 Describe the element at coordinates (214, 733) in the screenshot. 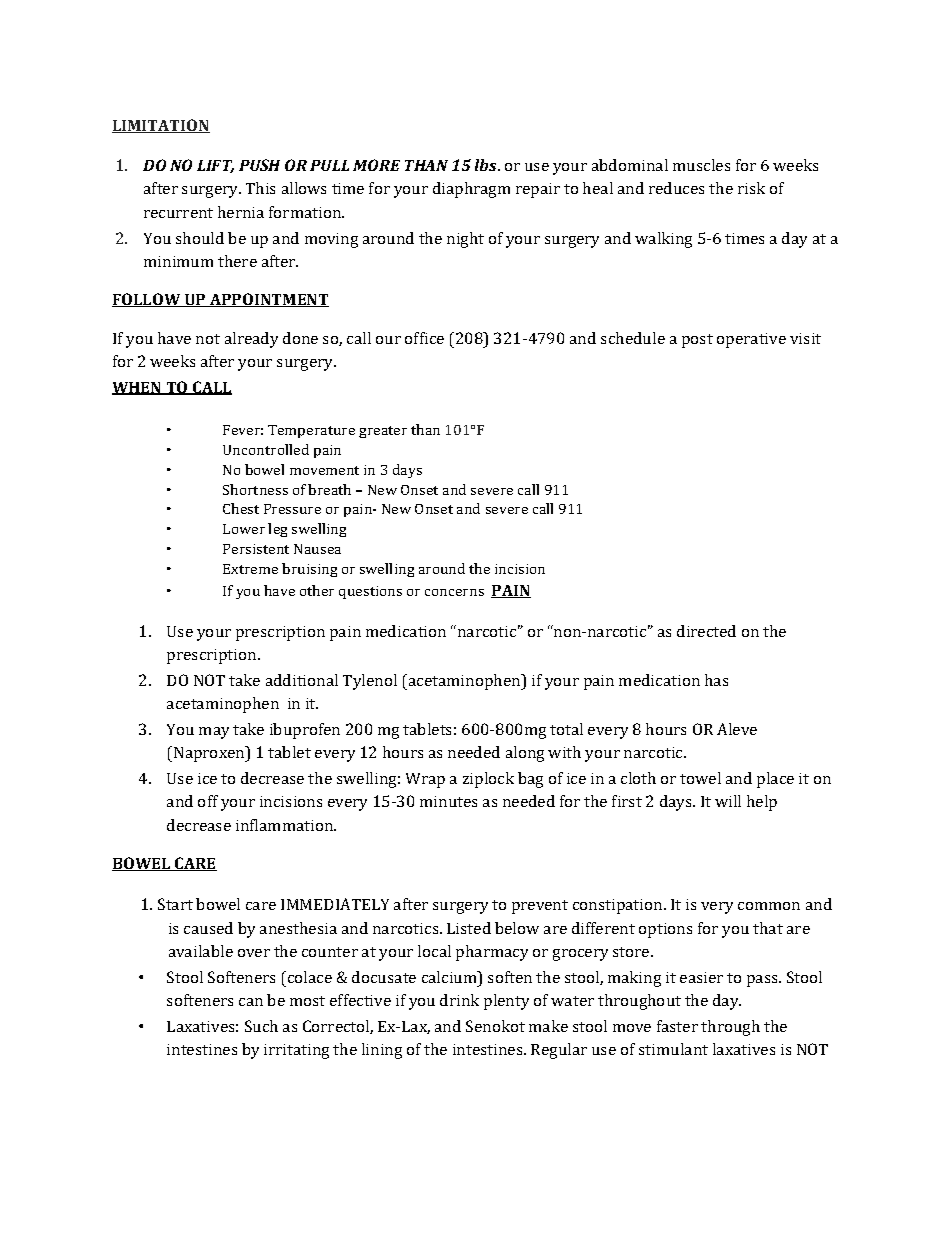

I see `may` at that location.
